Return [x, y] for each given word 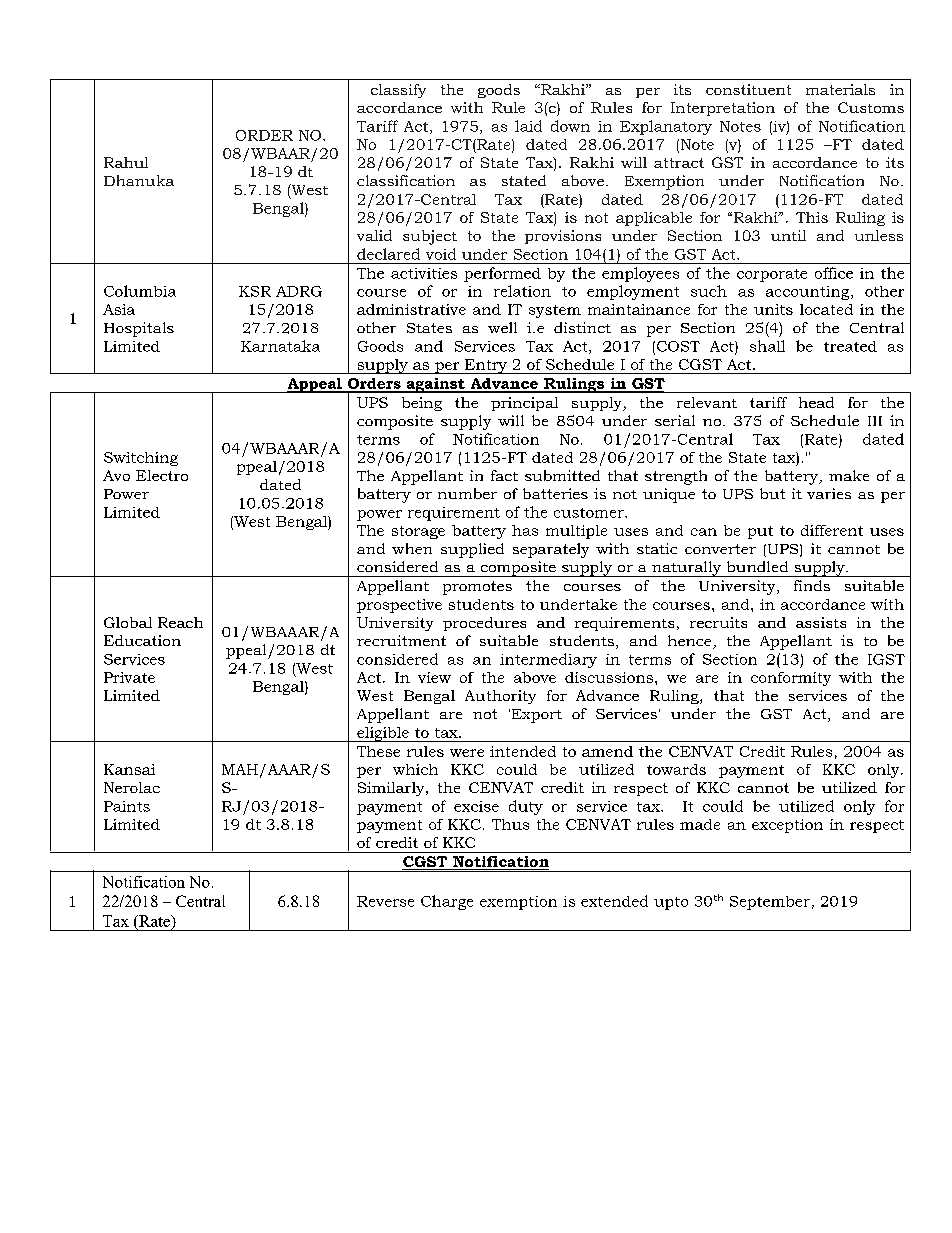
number [467, 493]
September [770, 903]
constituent [748, 89]
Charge [447, 902]
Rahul [126, 162]
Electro [162, 475]
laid [528, 126]
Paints [127, 806]
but [772, 493]
